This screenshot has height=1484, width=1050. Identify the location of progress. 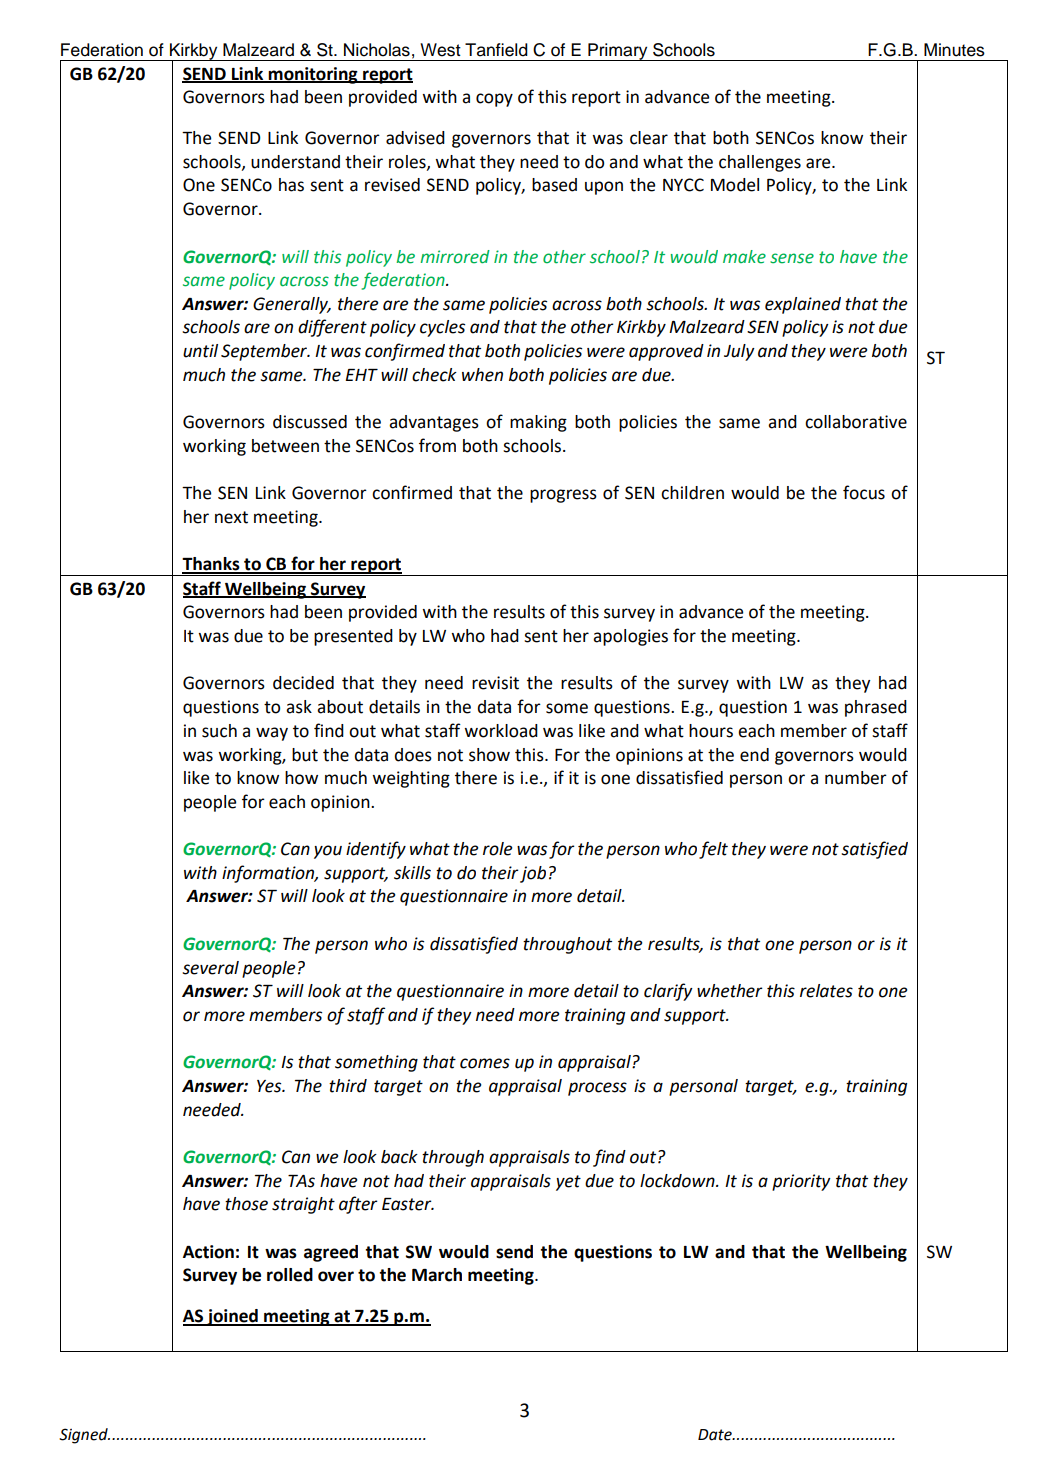
(563, 496).
